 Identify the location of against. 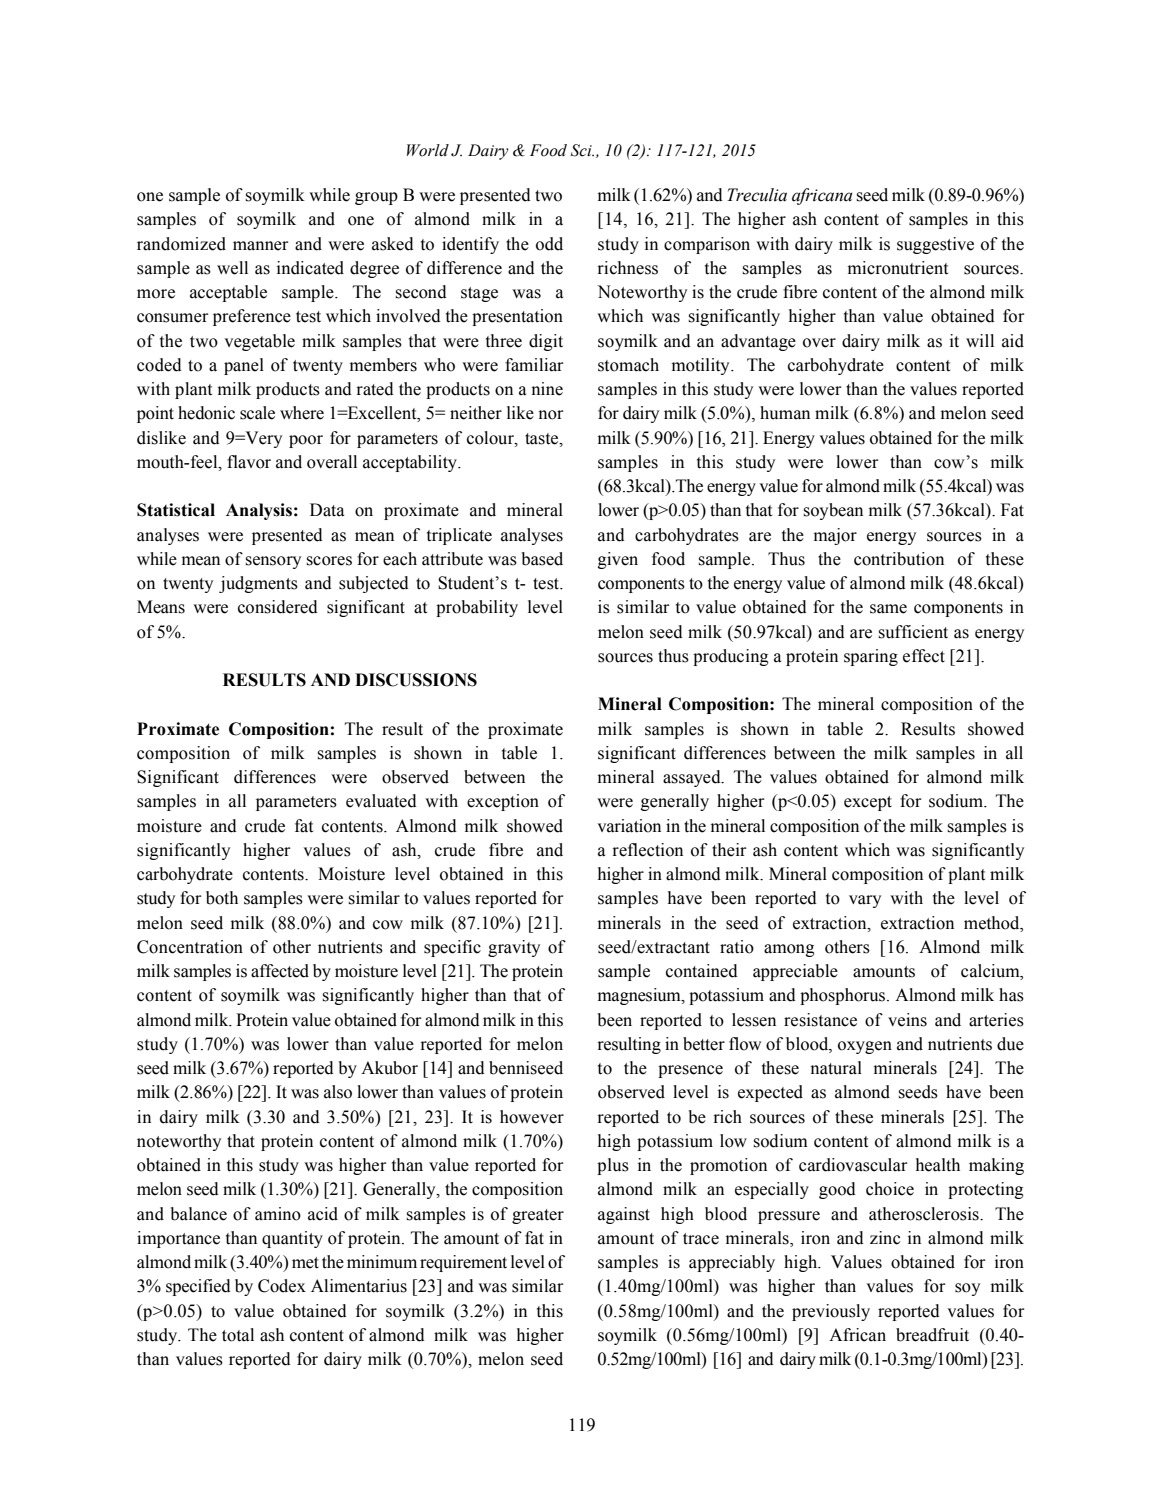
(624, 1215).
